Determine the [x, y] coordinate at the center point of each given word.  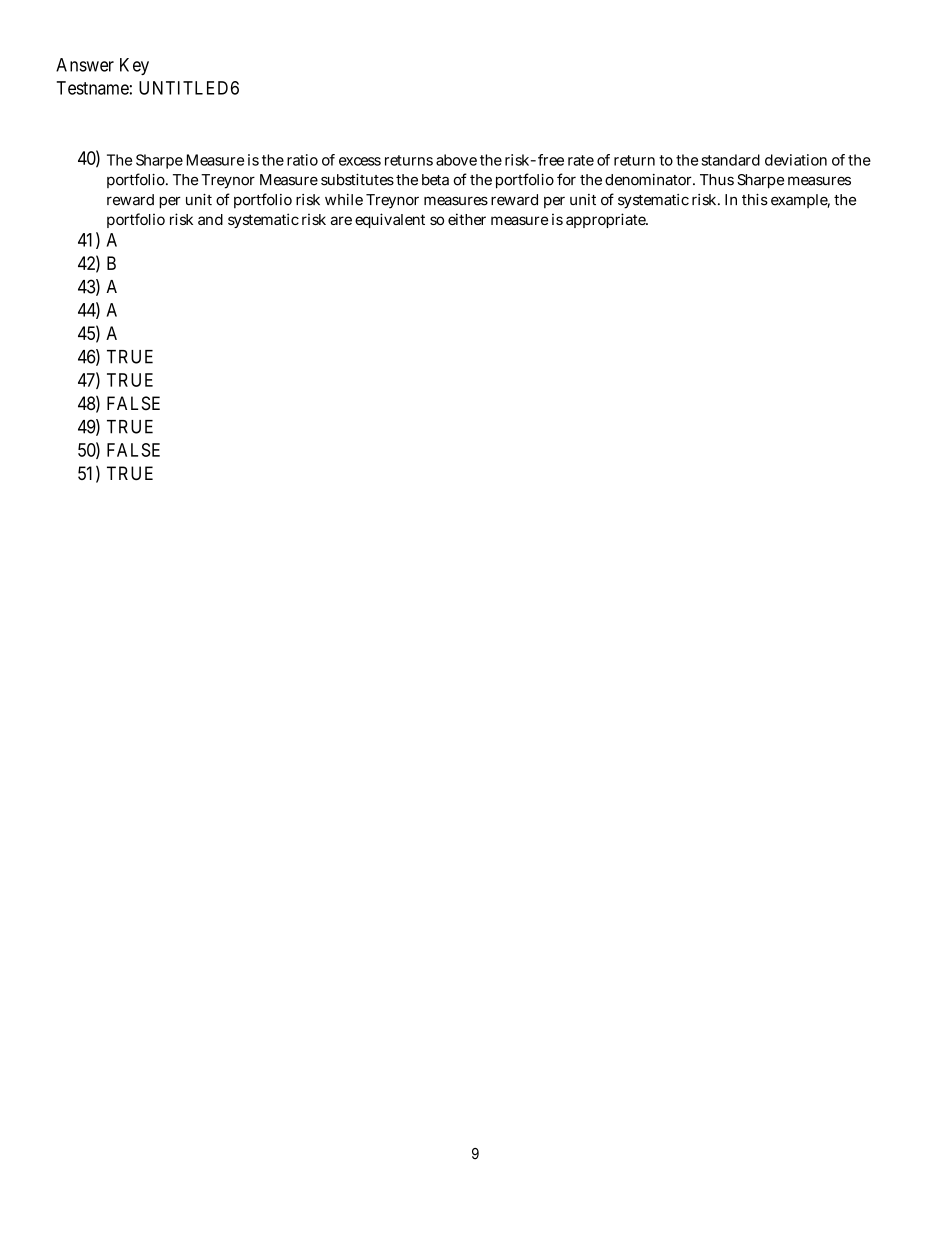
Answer [85, 65]
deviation [796, 160]
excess [360, 161]
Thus [717, 180]
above [456, 160]
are [341, 220]
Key [134, 66]
